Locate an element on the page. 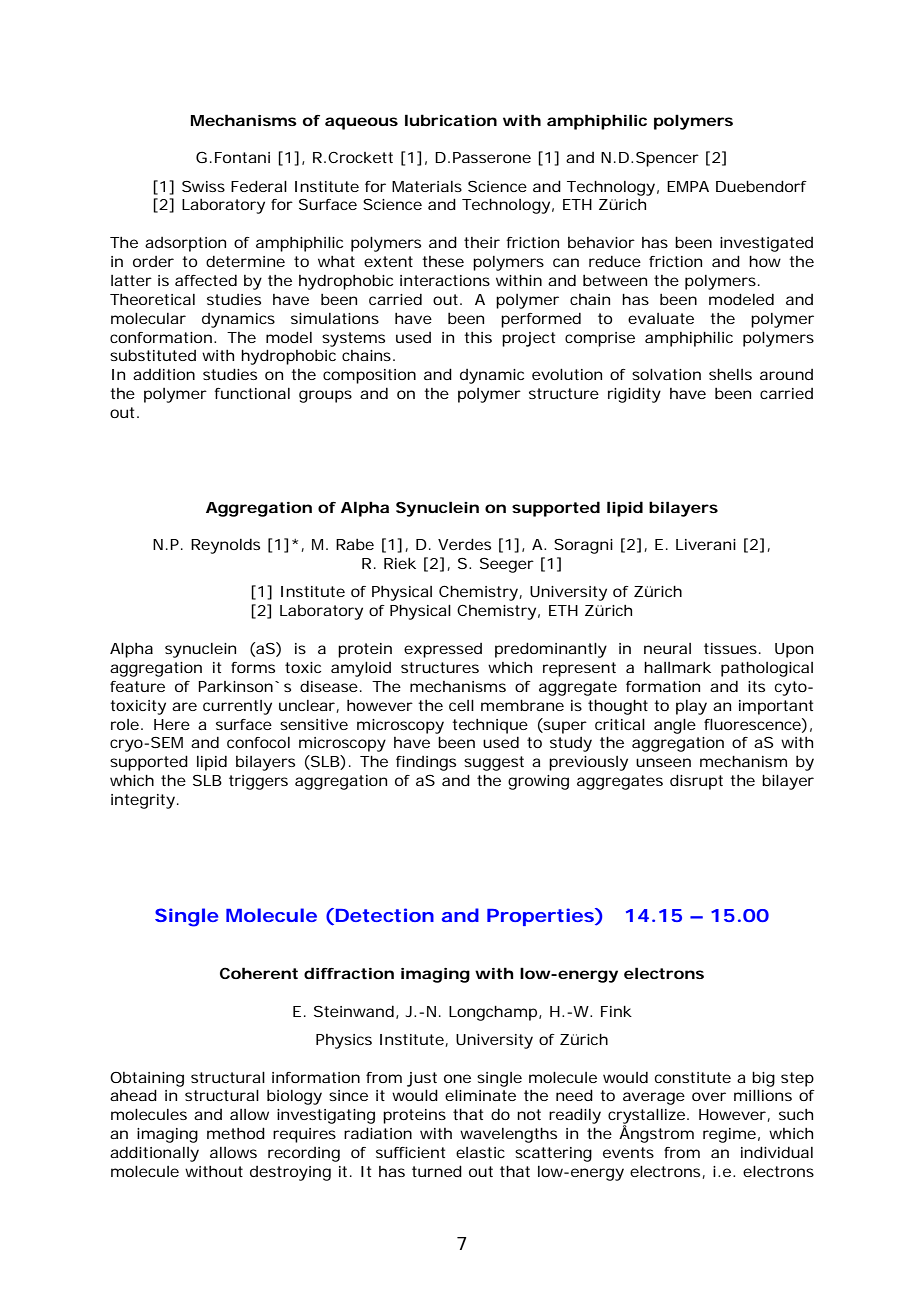 The image size is (924, 1308). Fink is located at coordinates (616, 1011).
